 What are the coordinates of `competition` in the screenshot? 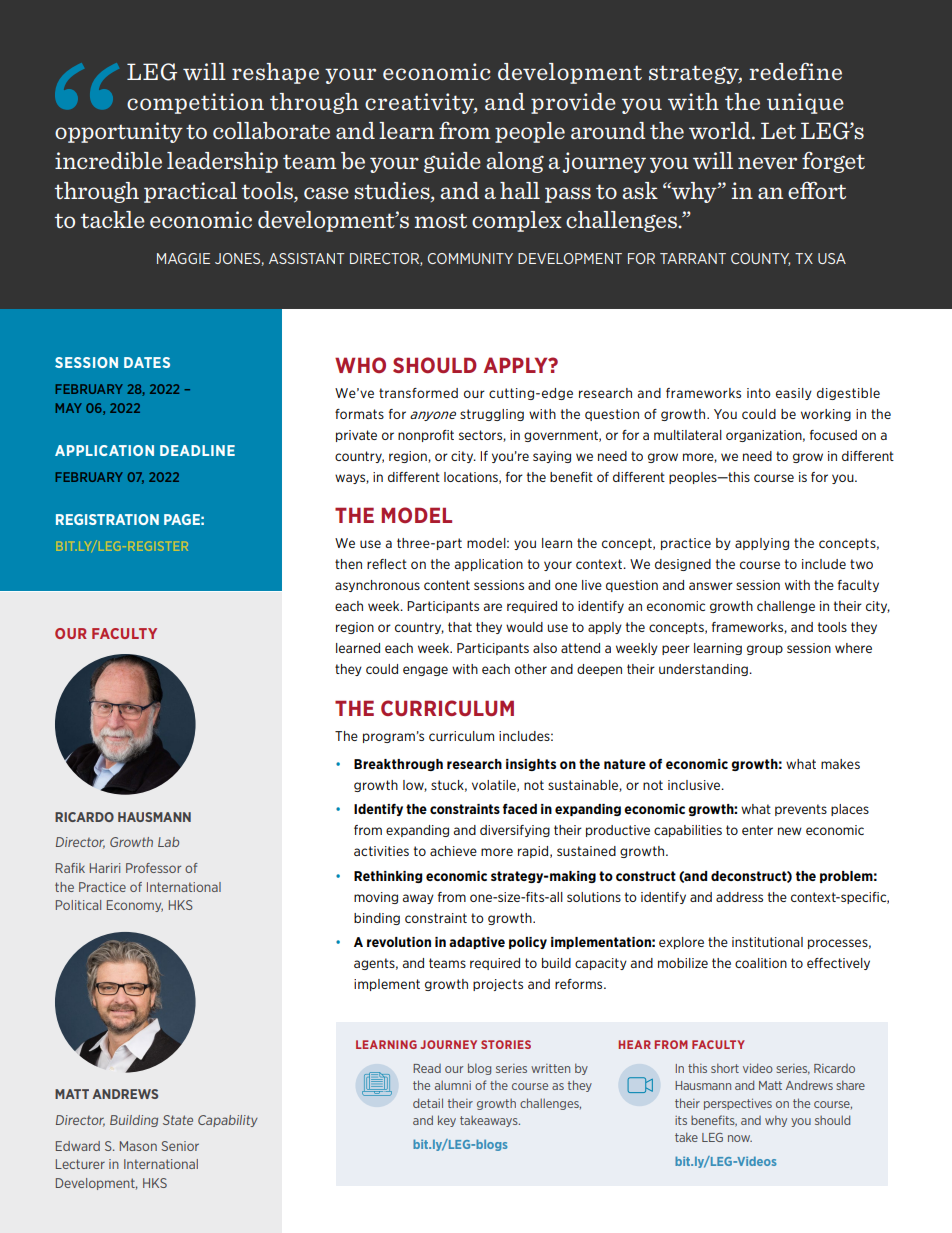 It's located at (195, 103).
